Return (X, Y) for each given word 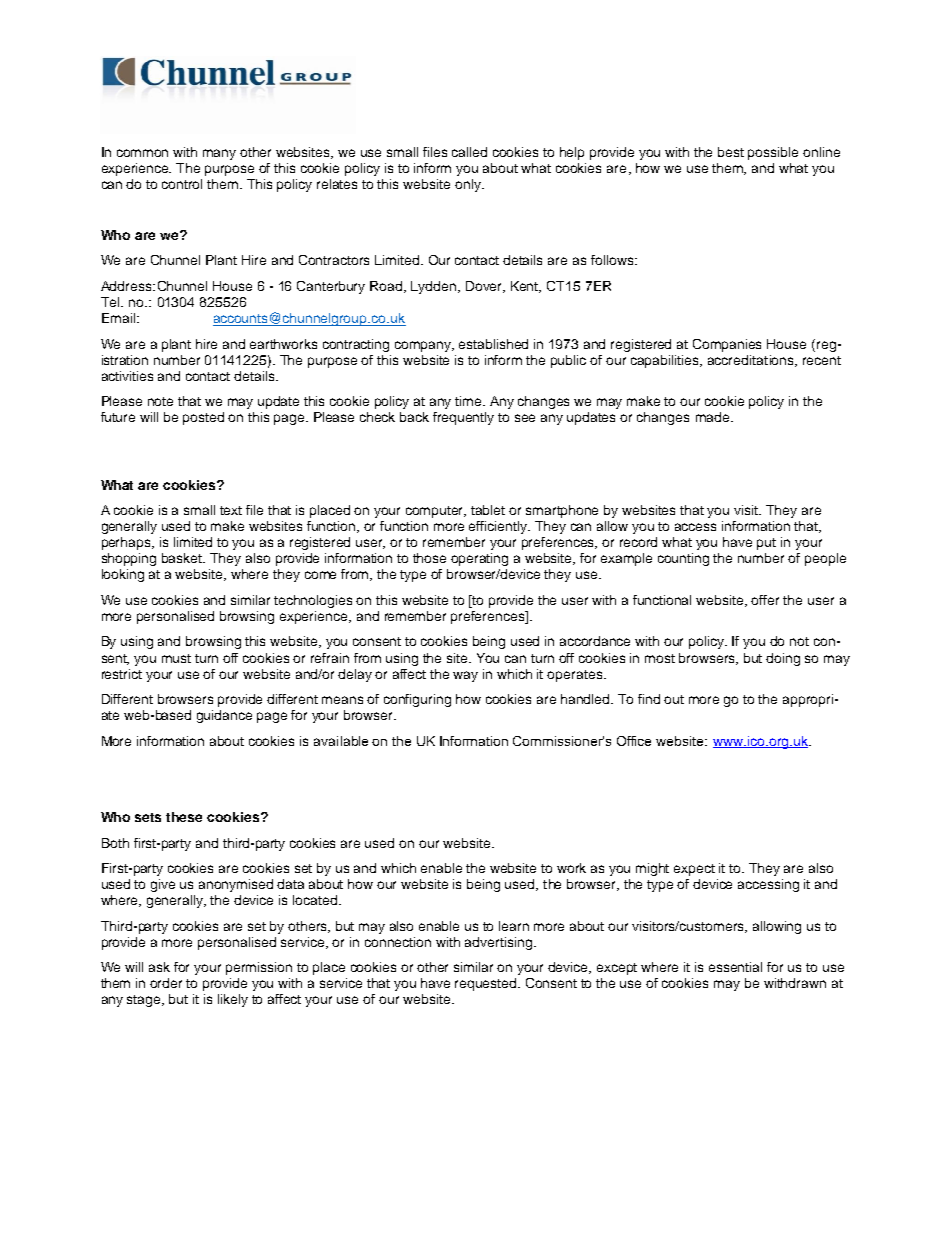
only (469, 185)
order (166, 983)
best (731, 152)
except (617, 969)
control (182, 184)
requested (487, 984)
